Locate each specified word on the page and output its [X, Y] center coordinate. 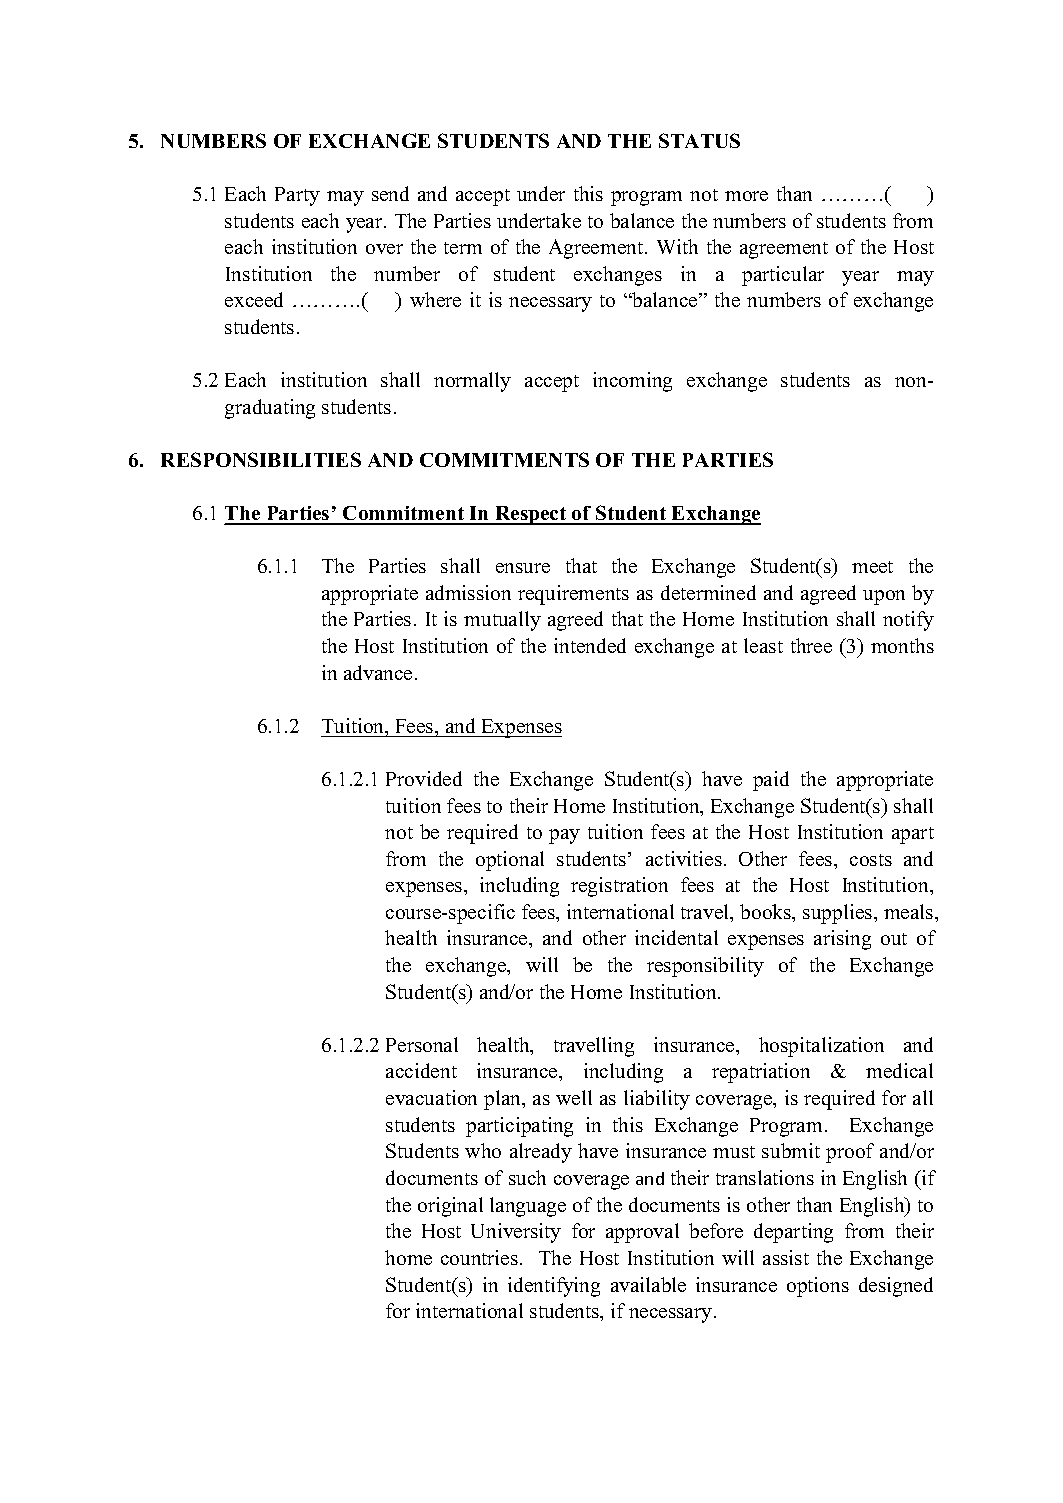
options [818, 1287]
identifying [554, 1287]
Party [297, 196]
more [746, 196]
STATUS [699, 140]
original [450, 1207]
